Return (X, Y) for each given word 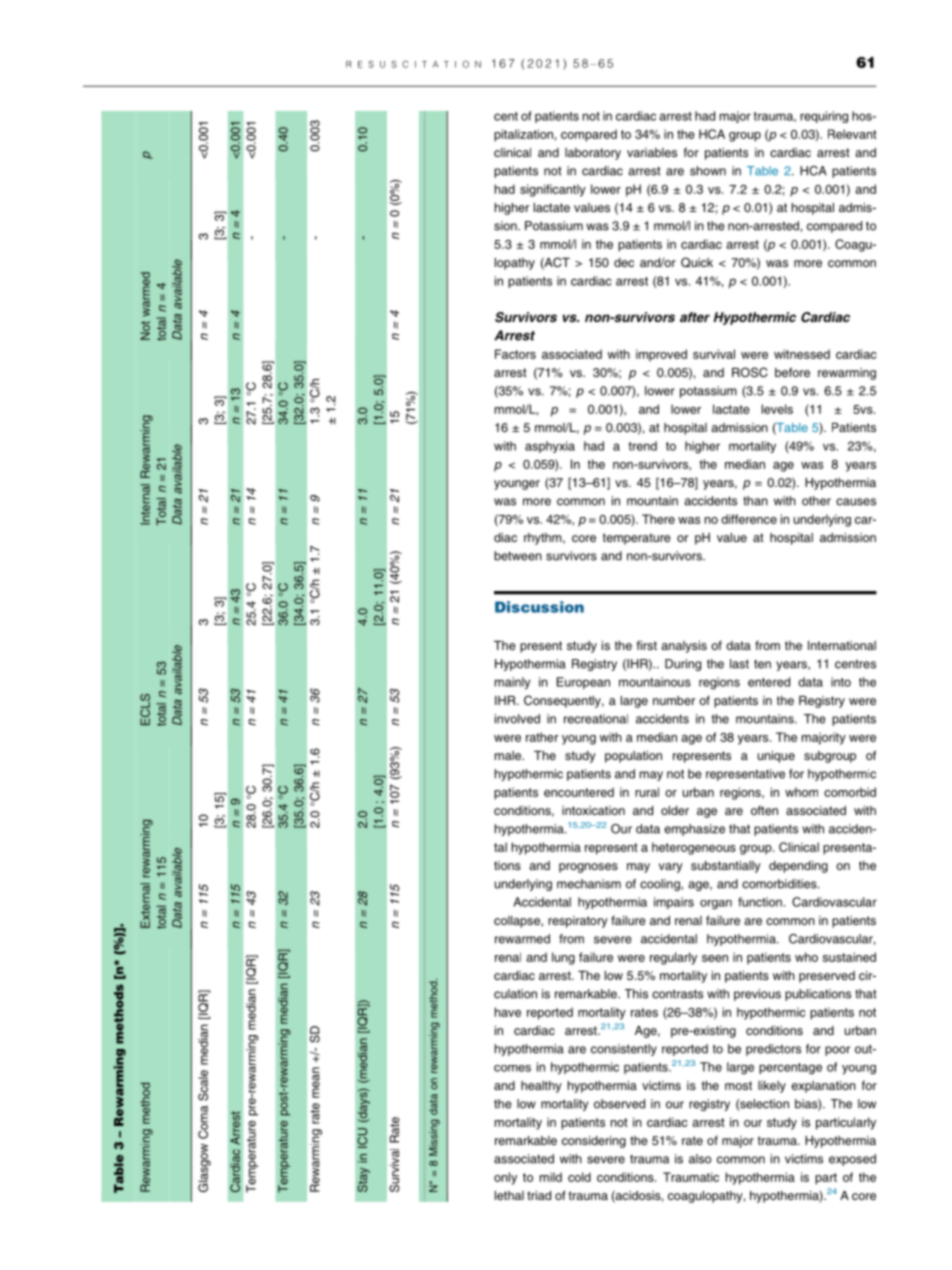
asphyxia (550, 447)
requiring (824, 117)
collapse (518, 922)
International (842, 645)
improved (661, 355)
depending (798, 867)
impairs (674, 903)
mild (551, 1177)
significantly (553, 190)
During (683, 665)
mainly (513, 683)
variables (652, 152)
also (700, 1159)
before (792, 372)
